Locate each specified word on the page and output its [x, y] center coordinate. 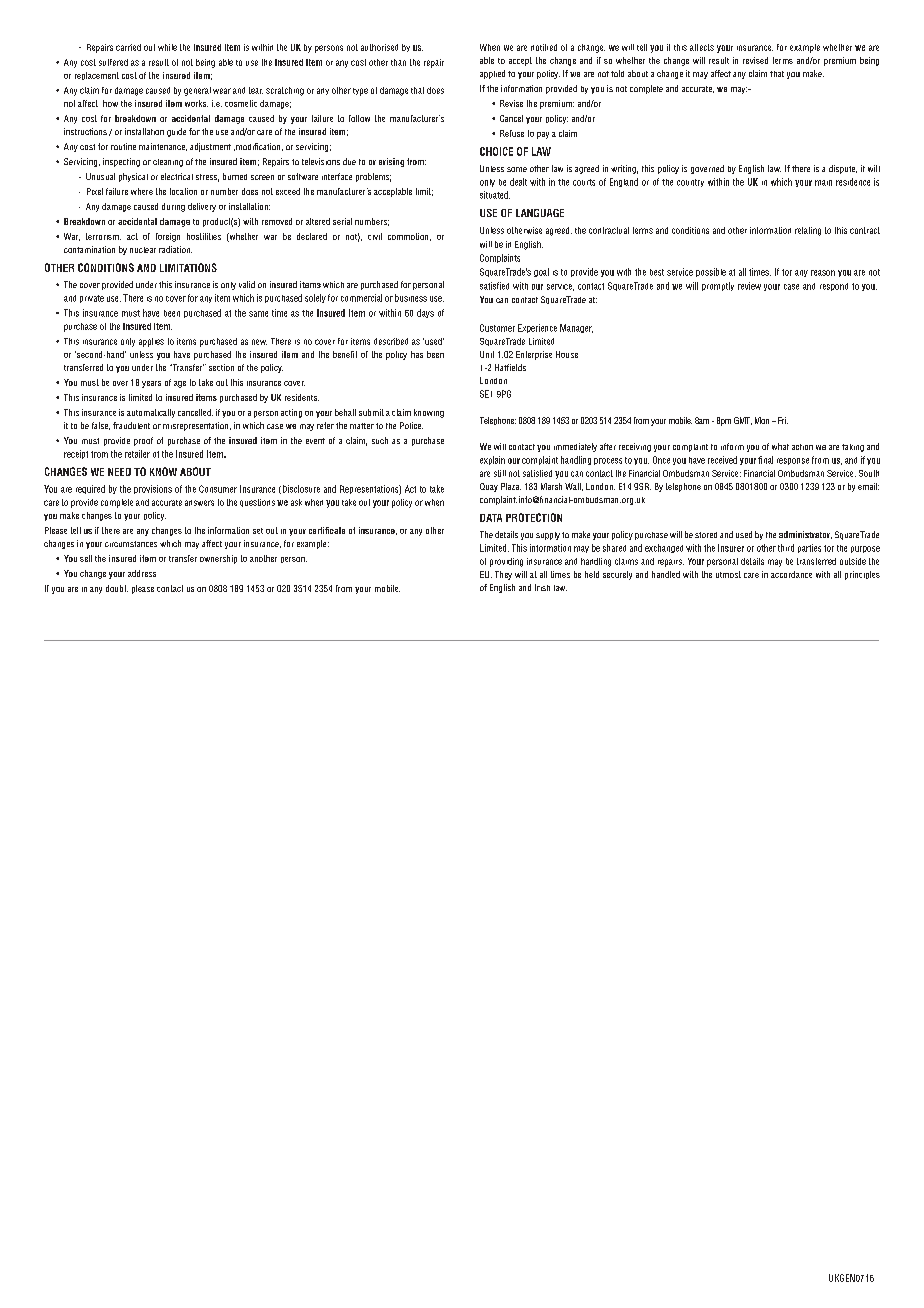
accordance [791, 574]
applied [492, 74]
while [167, 47]
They [503, 575]
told [617, 73]
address [142, 573]
